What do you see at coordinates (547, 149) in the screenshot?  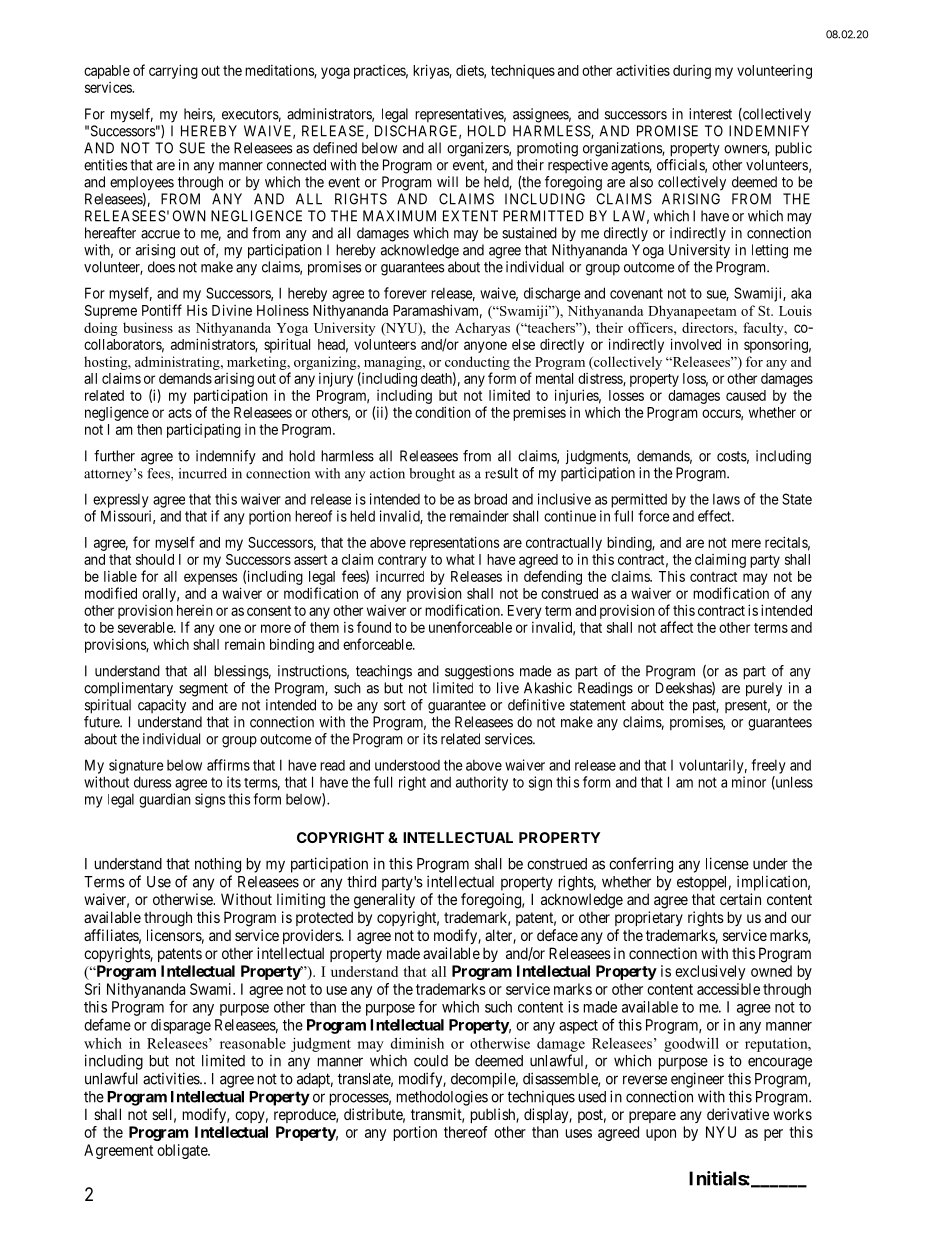 I see `promoting` at bounding box center [547, 149].
